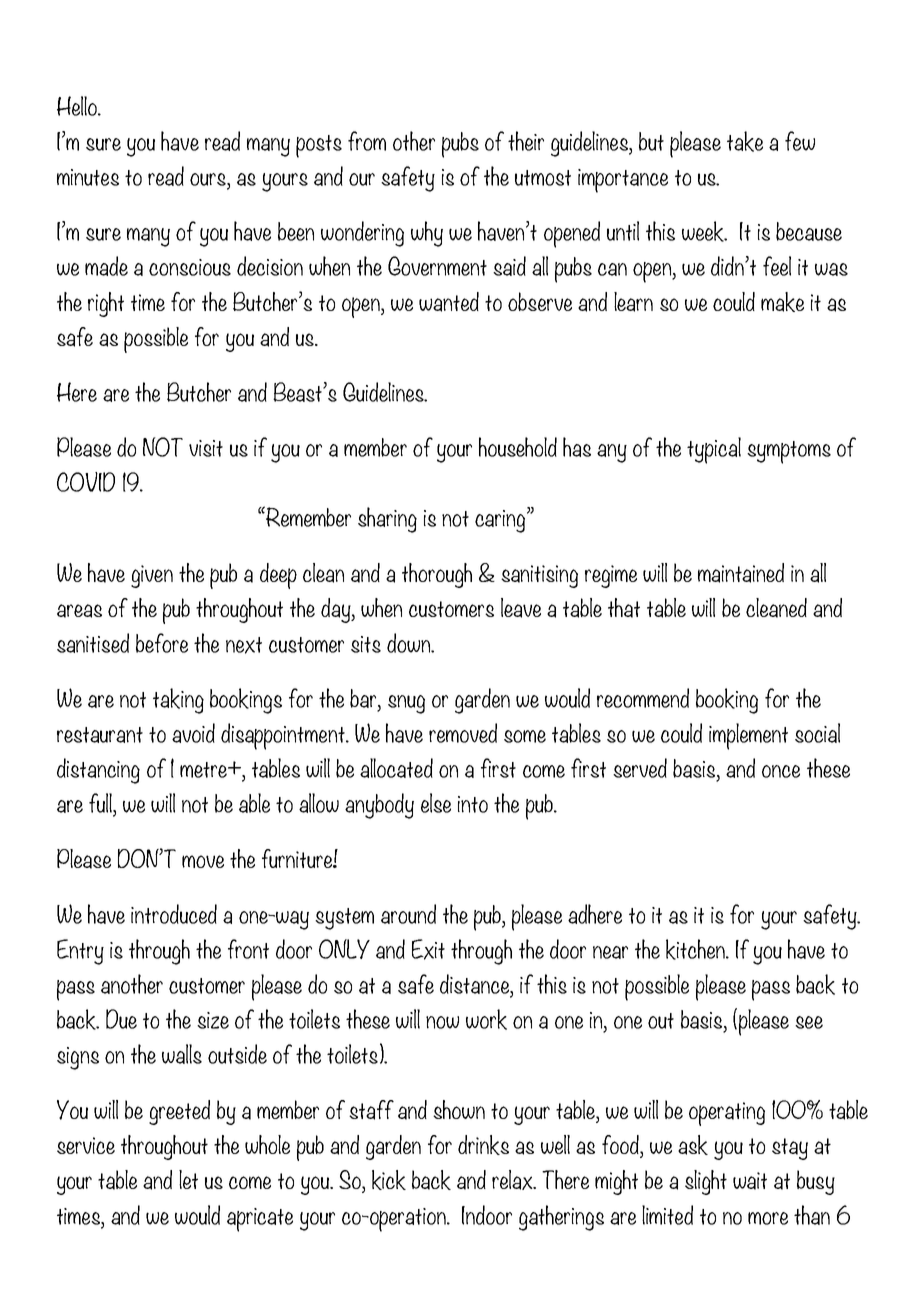  Describe the element at coordinates (86, 1145) in the image. I see `service` at that location.
